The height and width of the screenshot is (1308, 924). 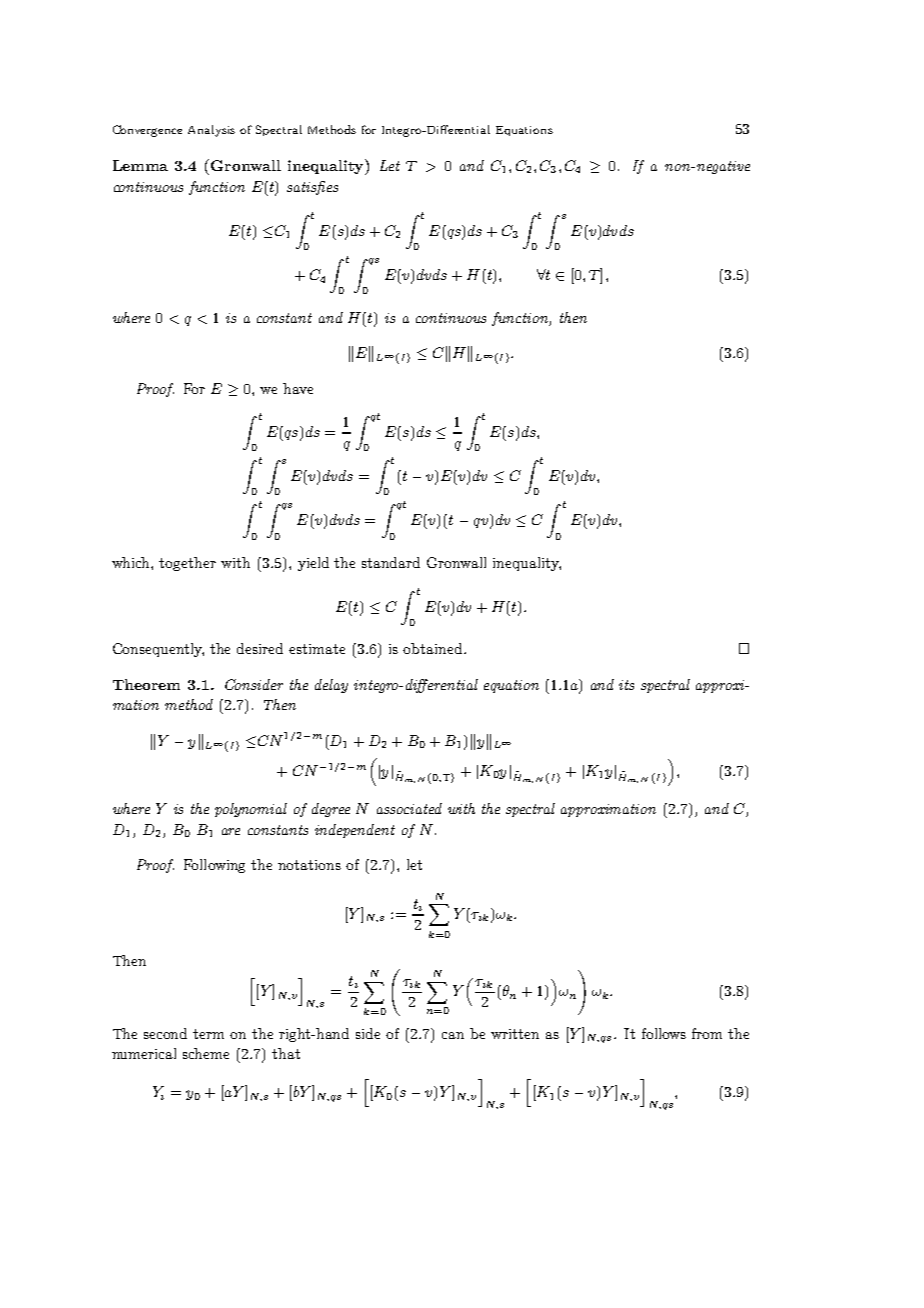 What do you see at coordinates (187, 564) in the screenshot?
I see `together` at bounding box center [187, 564].
